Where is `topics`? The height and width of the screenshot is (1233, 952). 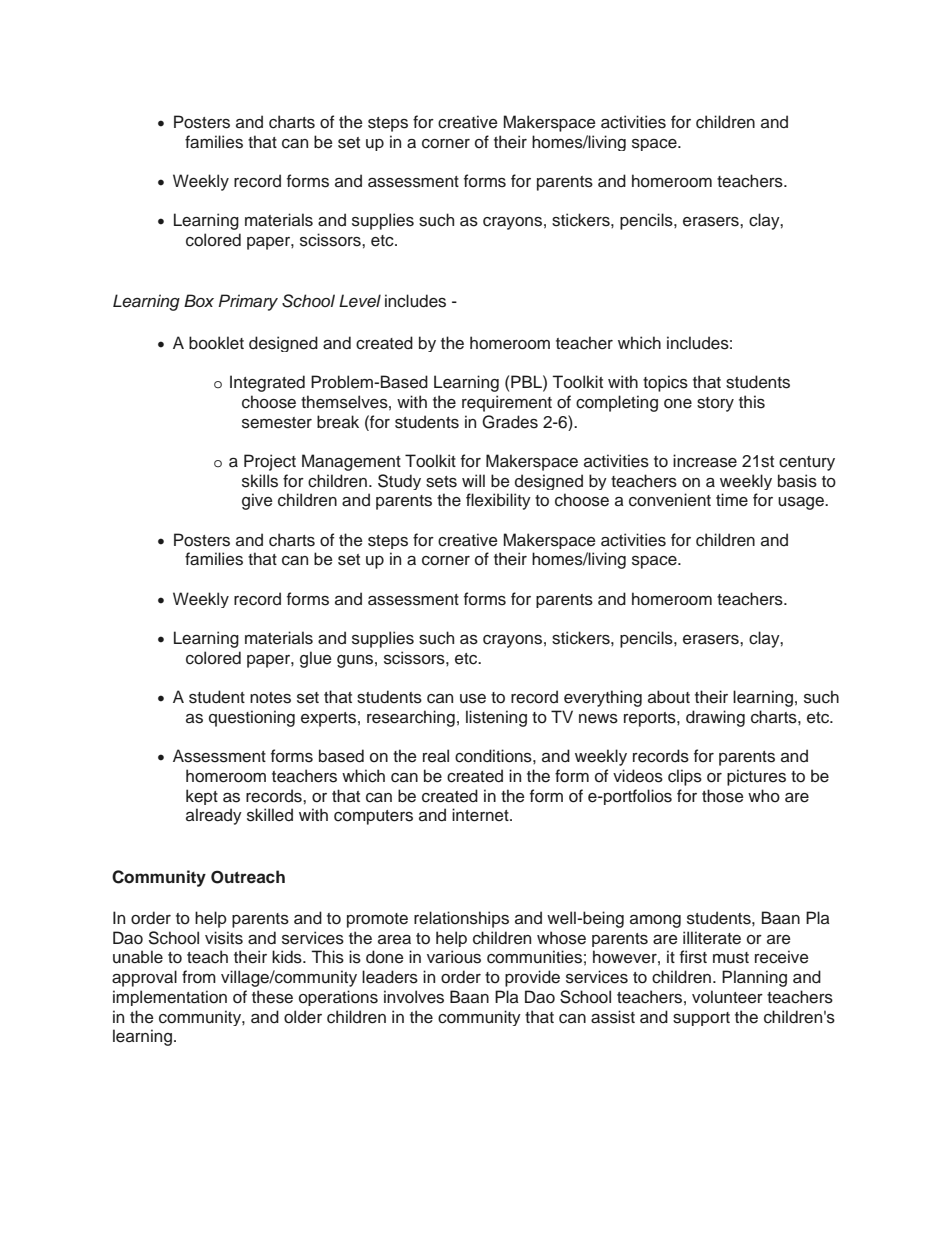 topics is located at coordinates (665, 383).
